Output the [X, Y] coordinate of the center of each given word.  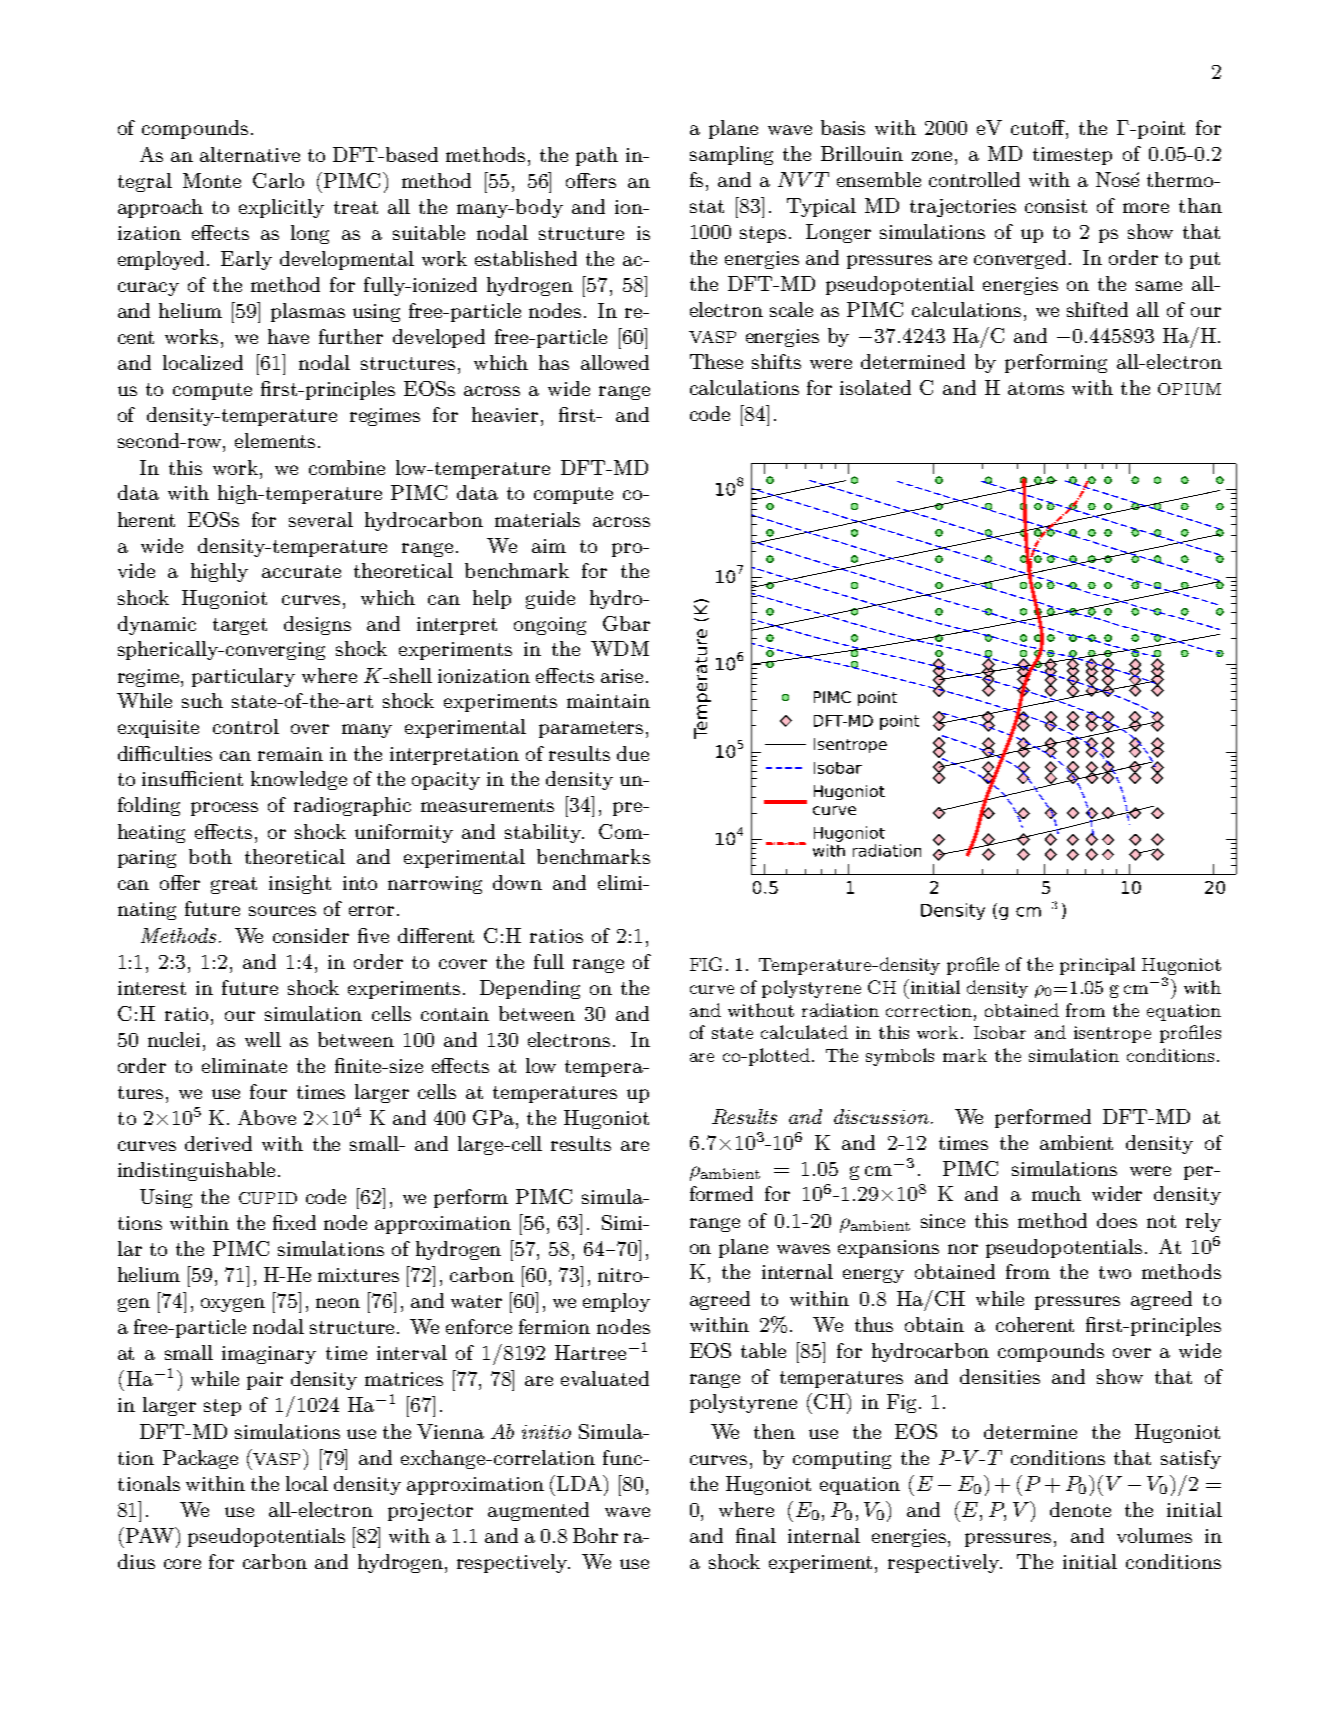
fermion [554, 1326]
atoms [1036, 388]
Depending [530, 989]
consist [1056, 206]
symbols [900, 1057]
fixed [294, 1222]
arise [622, 676]
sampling [731, 155]
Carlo [278, 180]
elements [275, 440]
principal [1097, 966]
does [1117, 1220]
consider [311, 935]
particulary [243, 677]
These [716, 361]
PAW [151, 1535]
